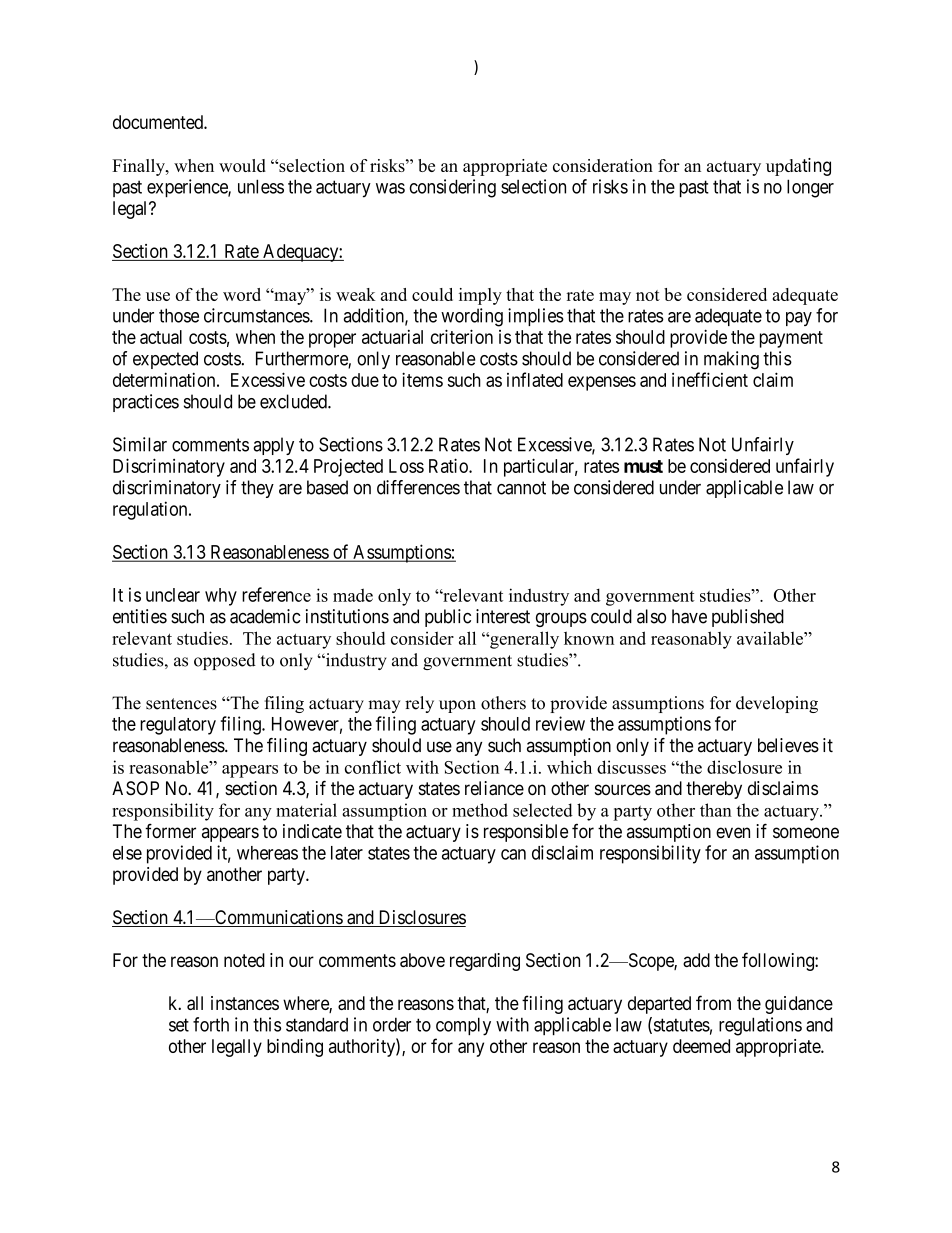 The width and height of the screenshot is (952, 1233). What do you see at coordinates (242, 165) in the screenshot?
I see `would` at bounding box center [242, 165].
